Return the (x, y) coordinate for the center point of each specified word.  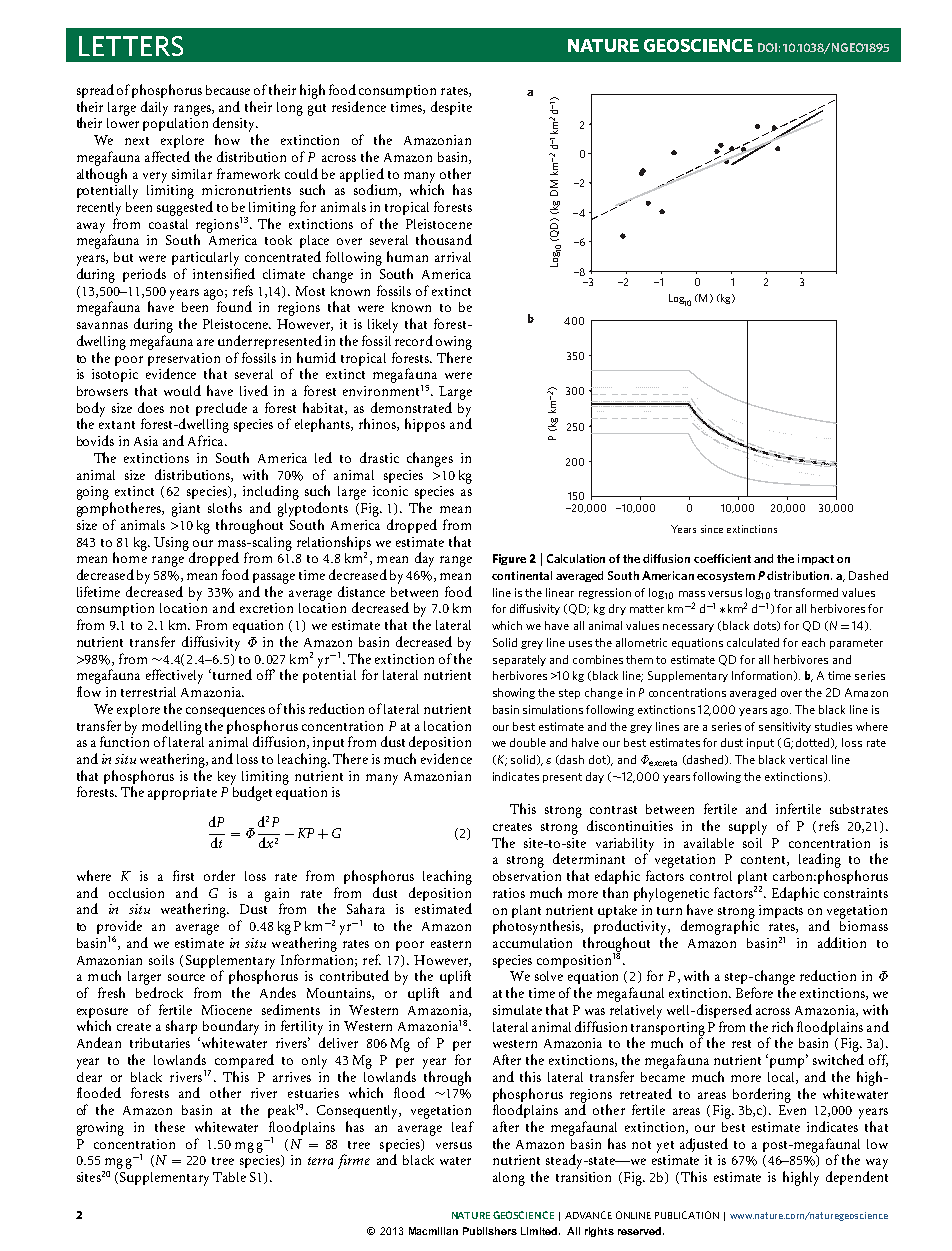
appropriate (182, 793)
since (712, 529)
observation (527, 876)
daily (154, 108)
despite (451, 108)
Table (229, 1177)
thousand (444, 239)
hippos (425, 425)
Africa (207, 440)
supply (748, 828)
